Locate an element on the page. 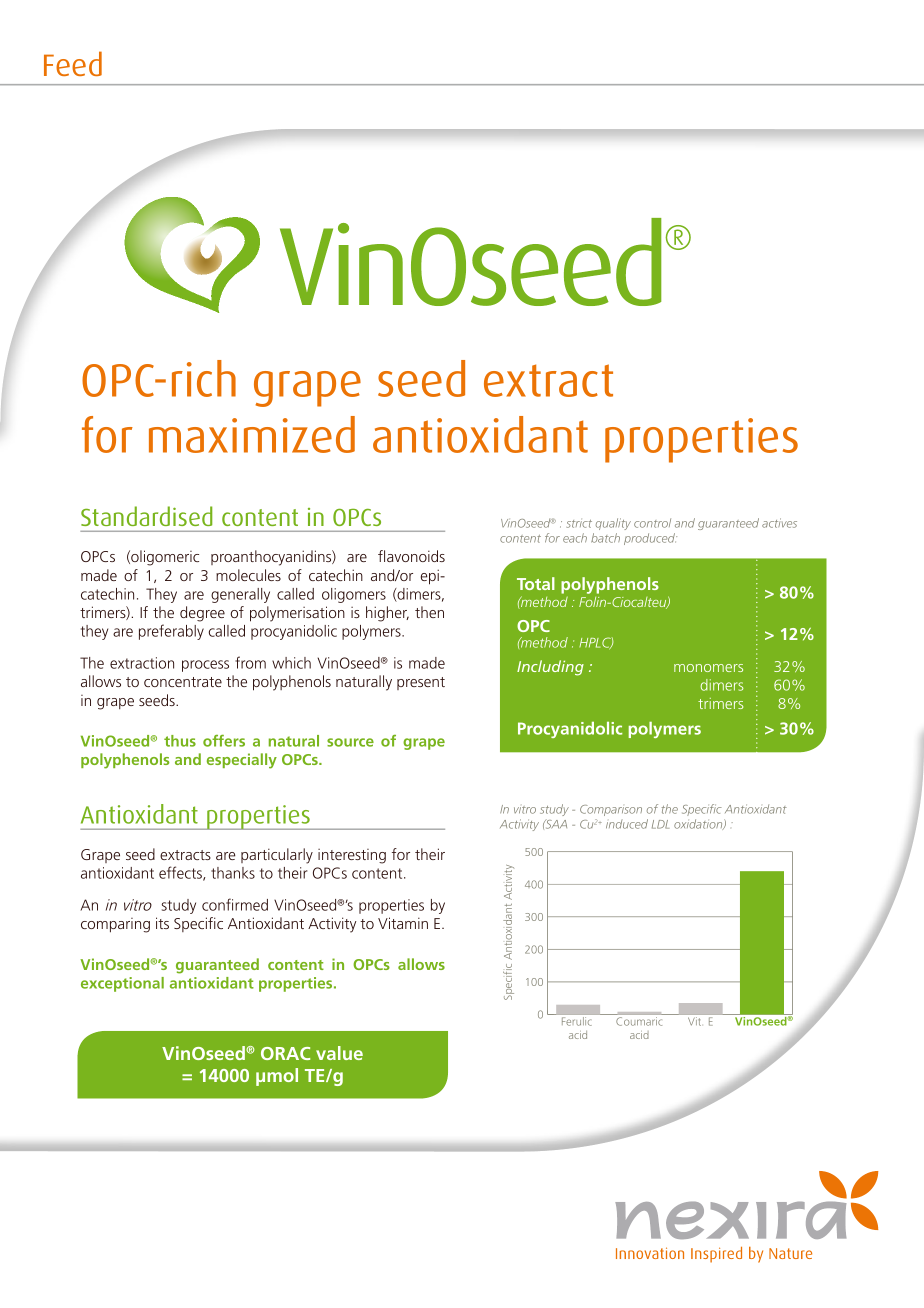 The width and height of the document is (924, 1308). maximized is located at coordinates (252, 434).
